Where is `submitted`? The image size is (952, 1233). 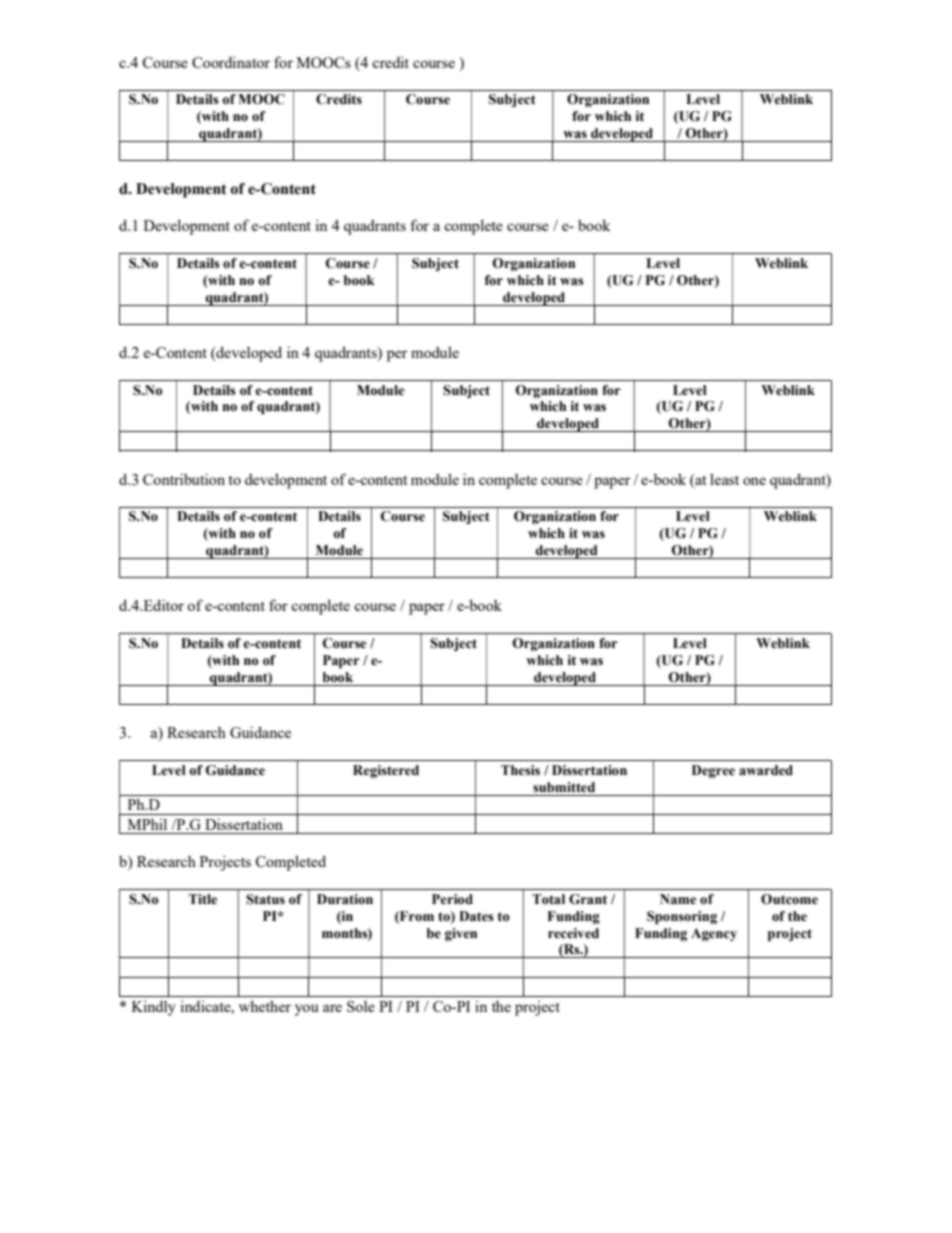 submitted is located at coordinates (564, 787).
